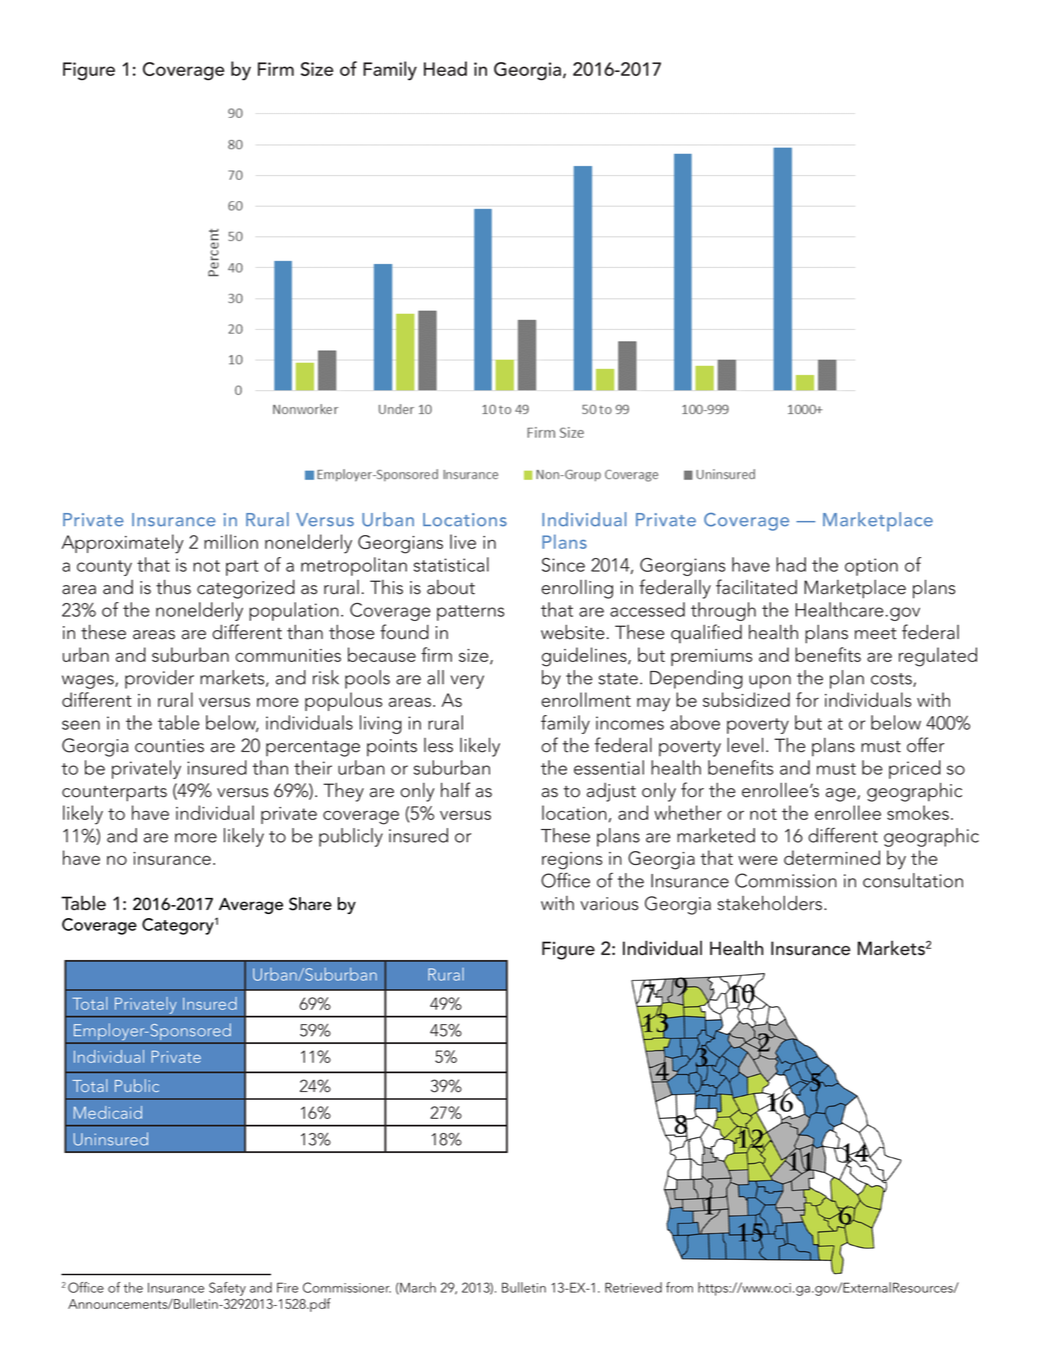 The image size is (1047, 1354). Describe the element at coordinates (563, 565) in the document. I see `Since` at that location.
